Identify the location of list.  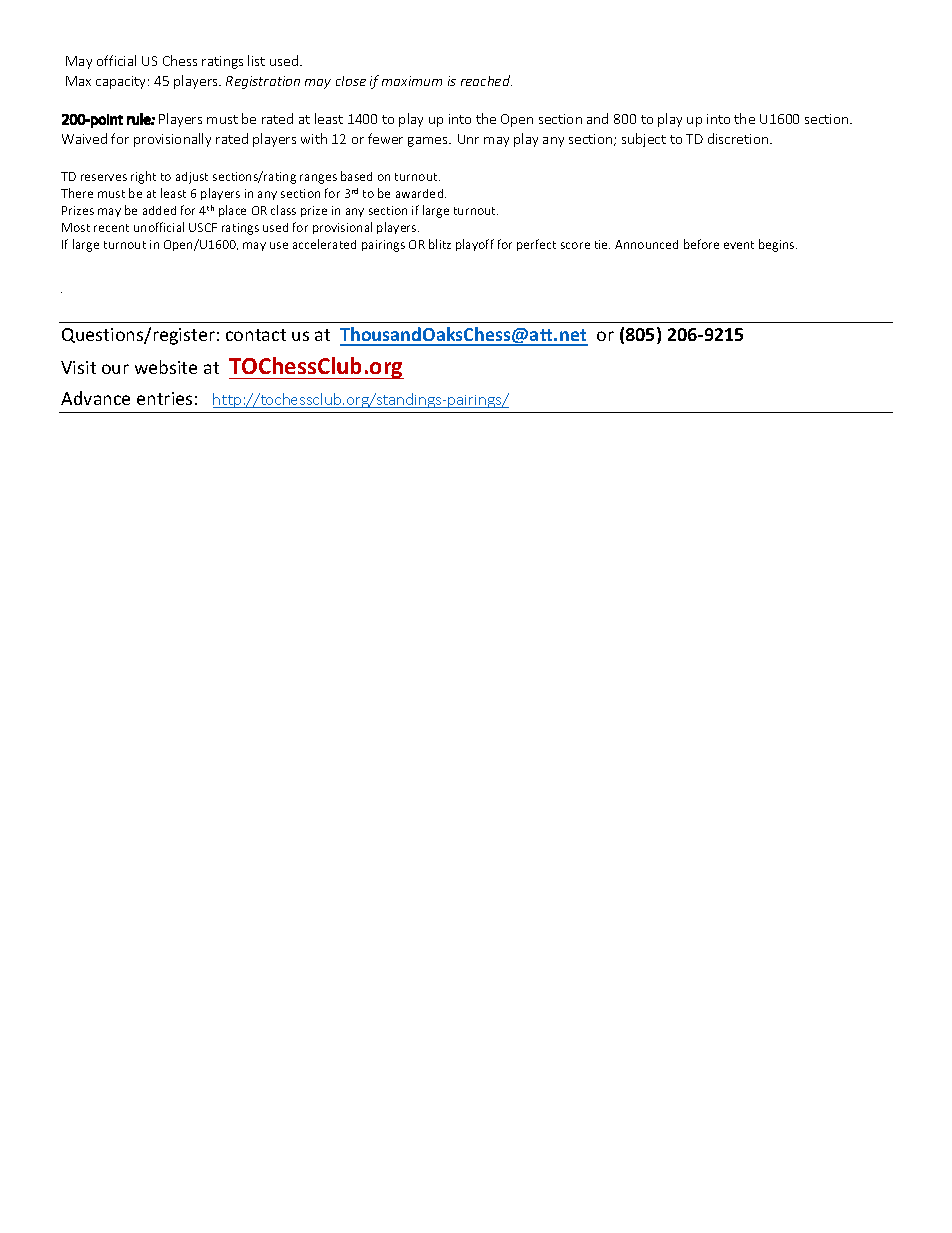
(256, 60).
